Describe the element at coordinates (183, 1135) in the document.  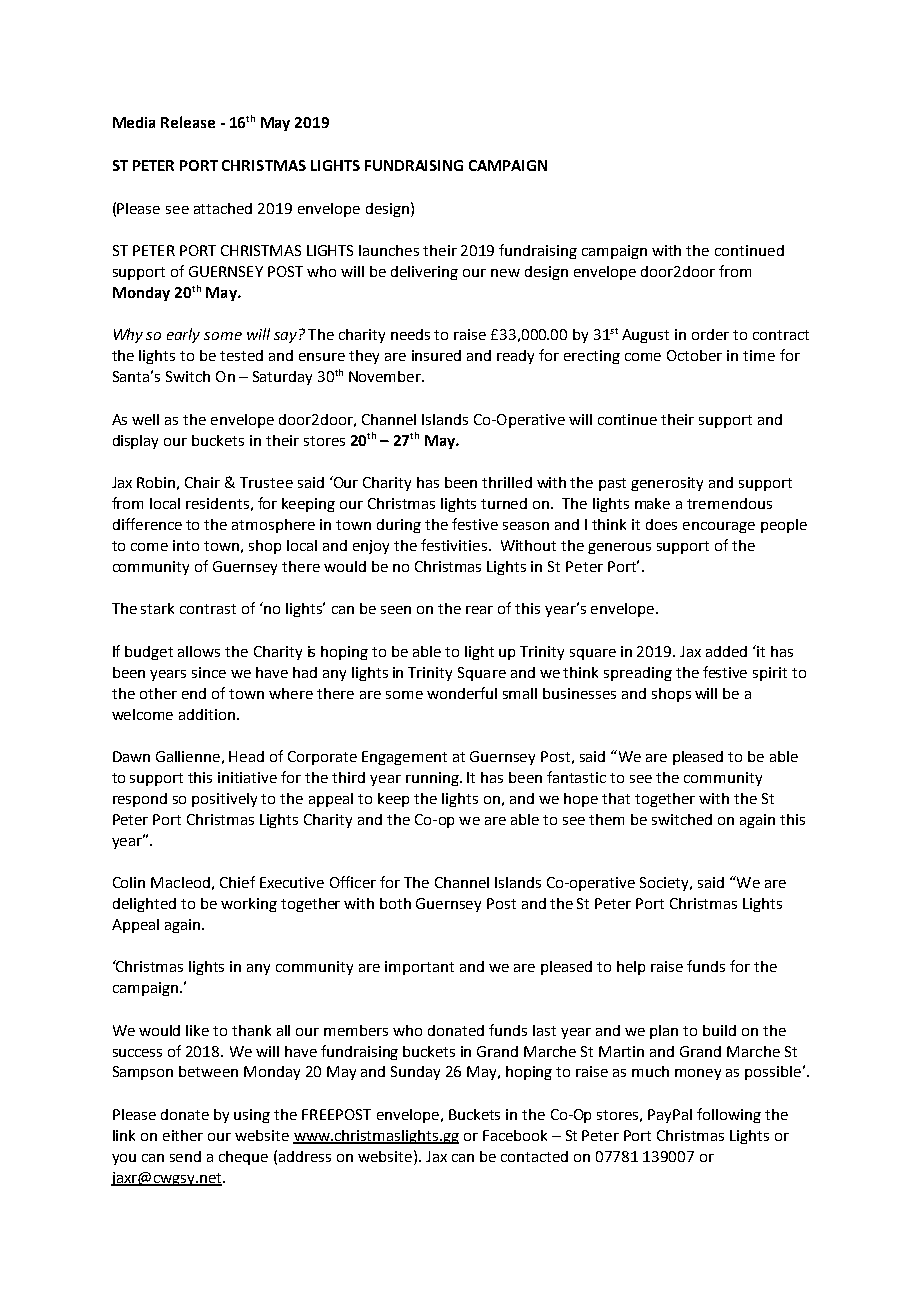
I see `either` at that location.
